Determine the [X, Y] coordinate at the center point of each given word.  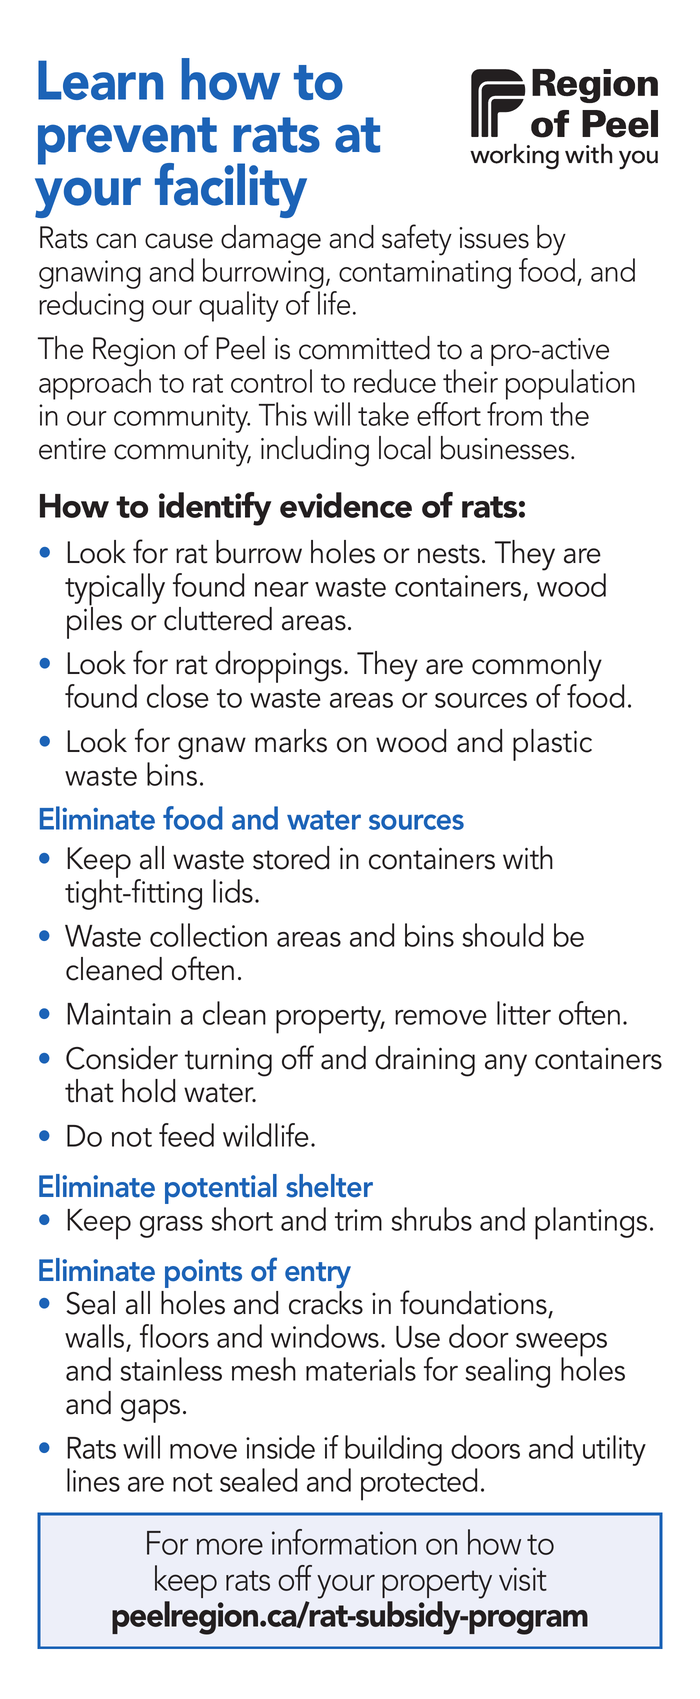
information [344, 1542]
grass [171, 1227]
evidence [346, 505]
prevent [127, 142]
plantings [591, 1223]
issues [494, 238]
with [528, 858]
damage [271, 240]
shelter [329, 1186]
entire [72, 449]
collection [208, 935]
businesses [505, 448]
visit [523, 1579]
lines [93, 1480]
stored [291, 858]
